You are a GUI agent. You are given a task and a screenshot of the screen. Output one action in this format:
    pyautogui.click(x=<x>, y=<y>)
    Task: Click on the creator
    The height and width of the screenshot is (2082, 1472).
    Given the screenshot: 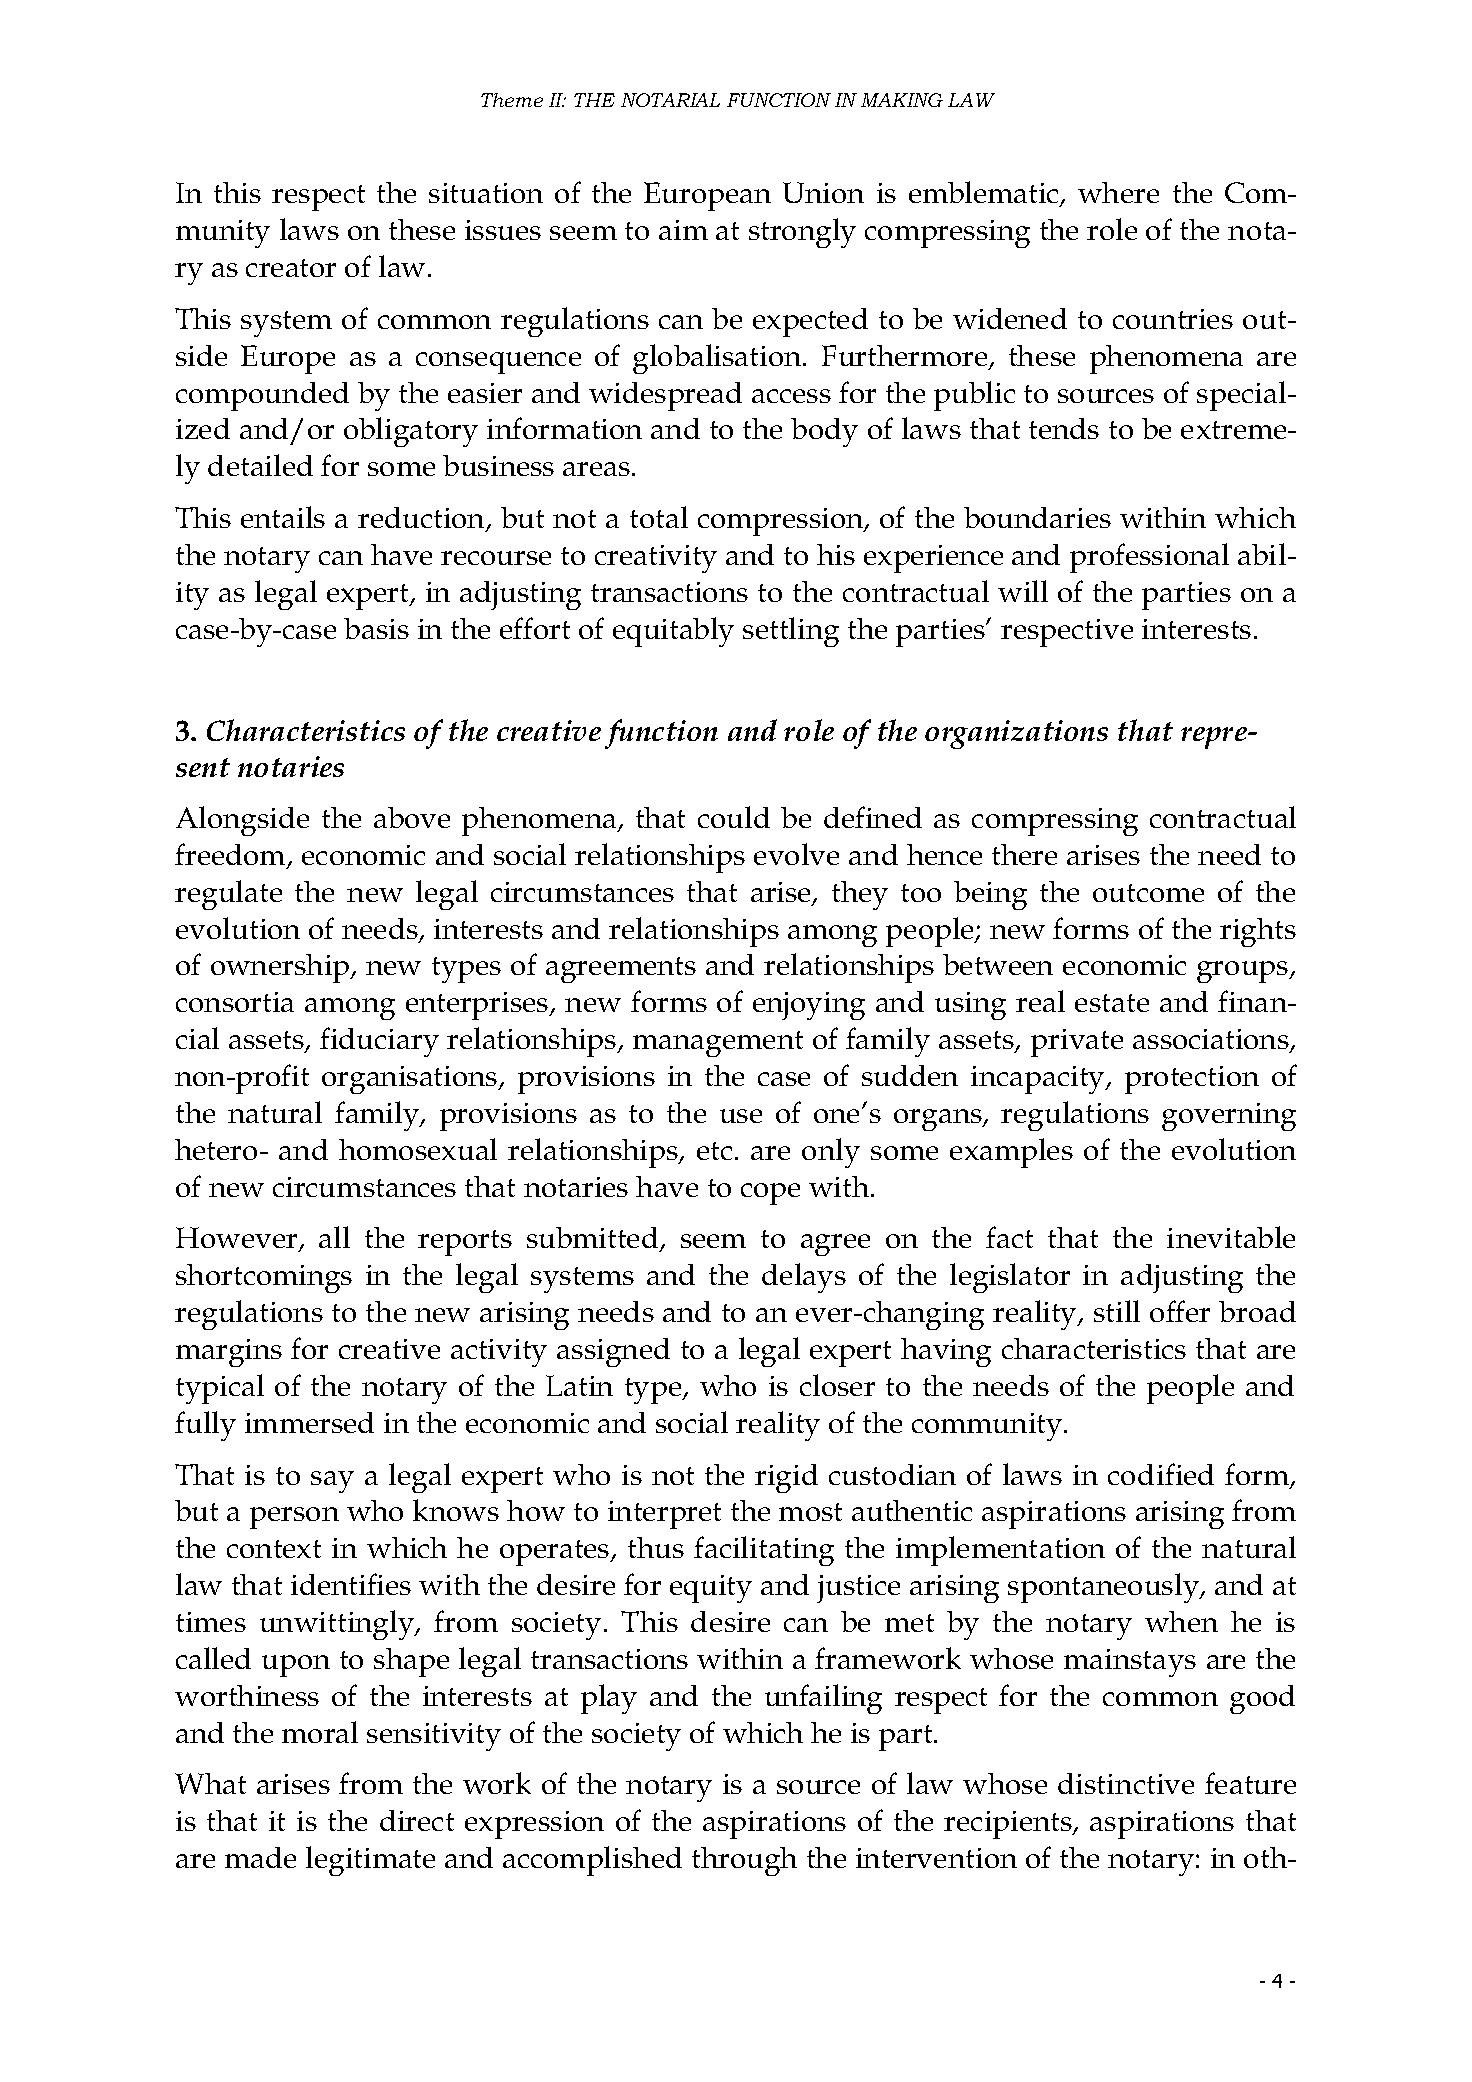 What is the action you would take?
    pyautogui.click(x=291, y=268)
